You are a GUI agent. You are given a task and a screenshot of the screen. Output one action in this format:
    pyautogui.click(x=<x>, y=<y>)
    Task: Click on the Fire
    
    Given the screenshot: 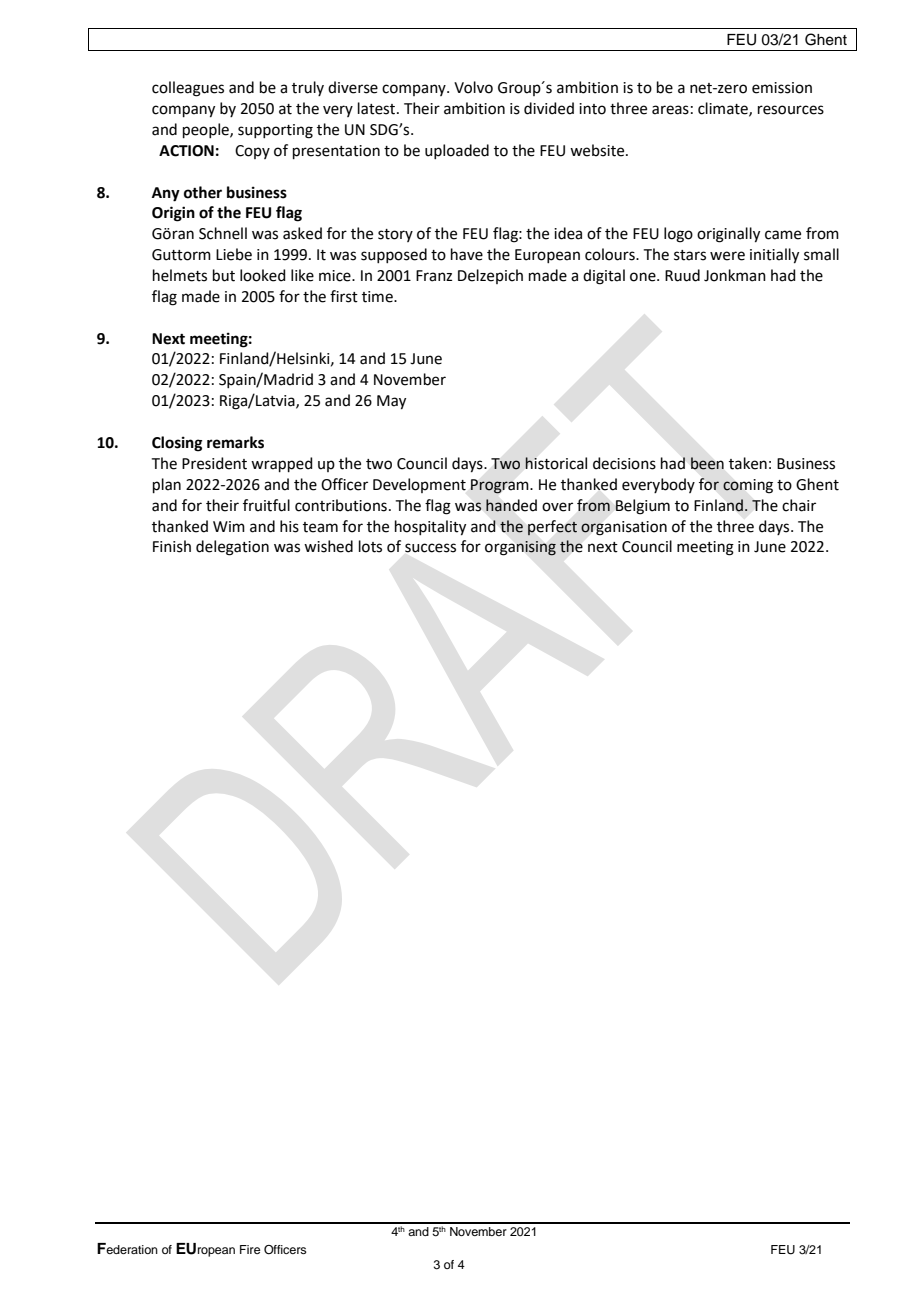 What is the action you would take?
    pyautogui.click(x=250, y=1249)
